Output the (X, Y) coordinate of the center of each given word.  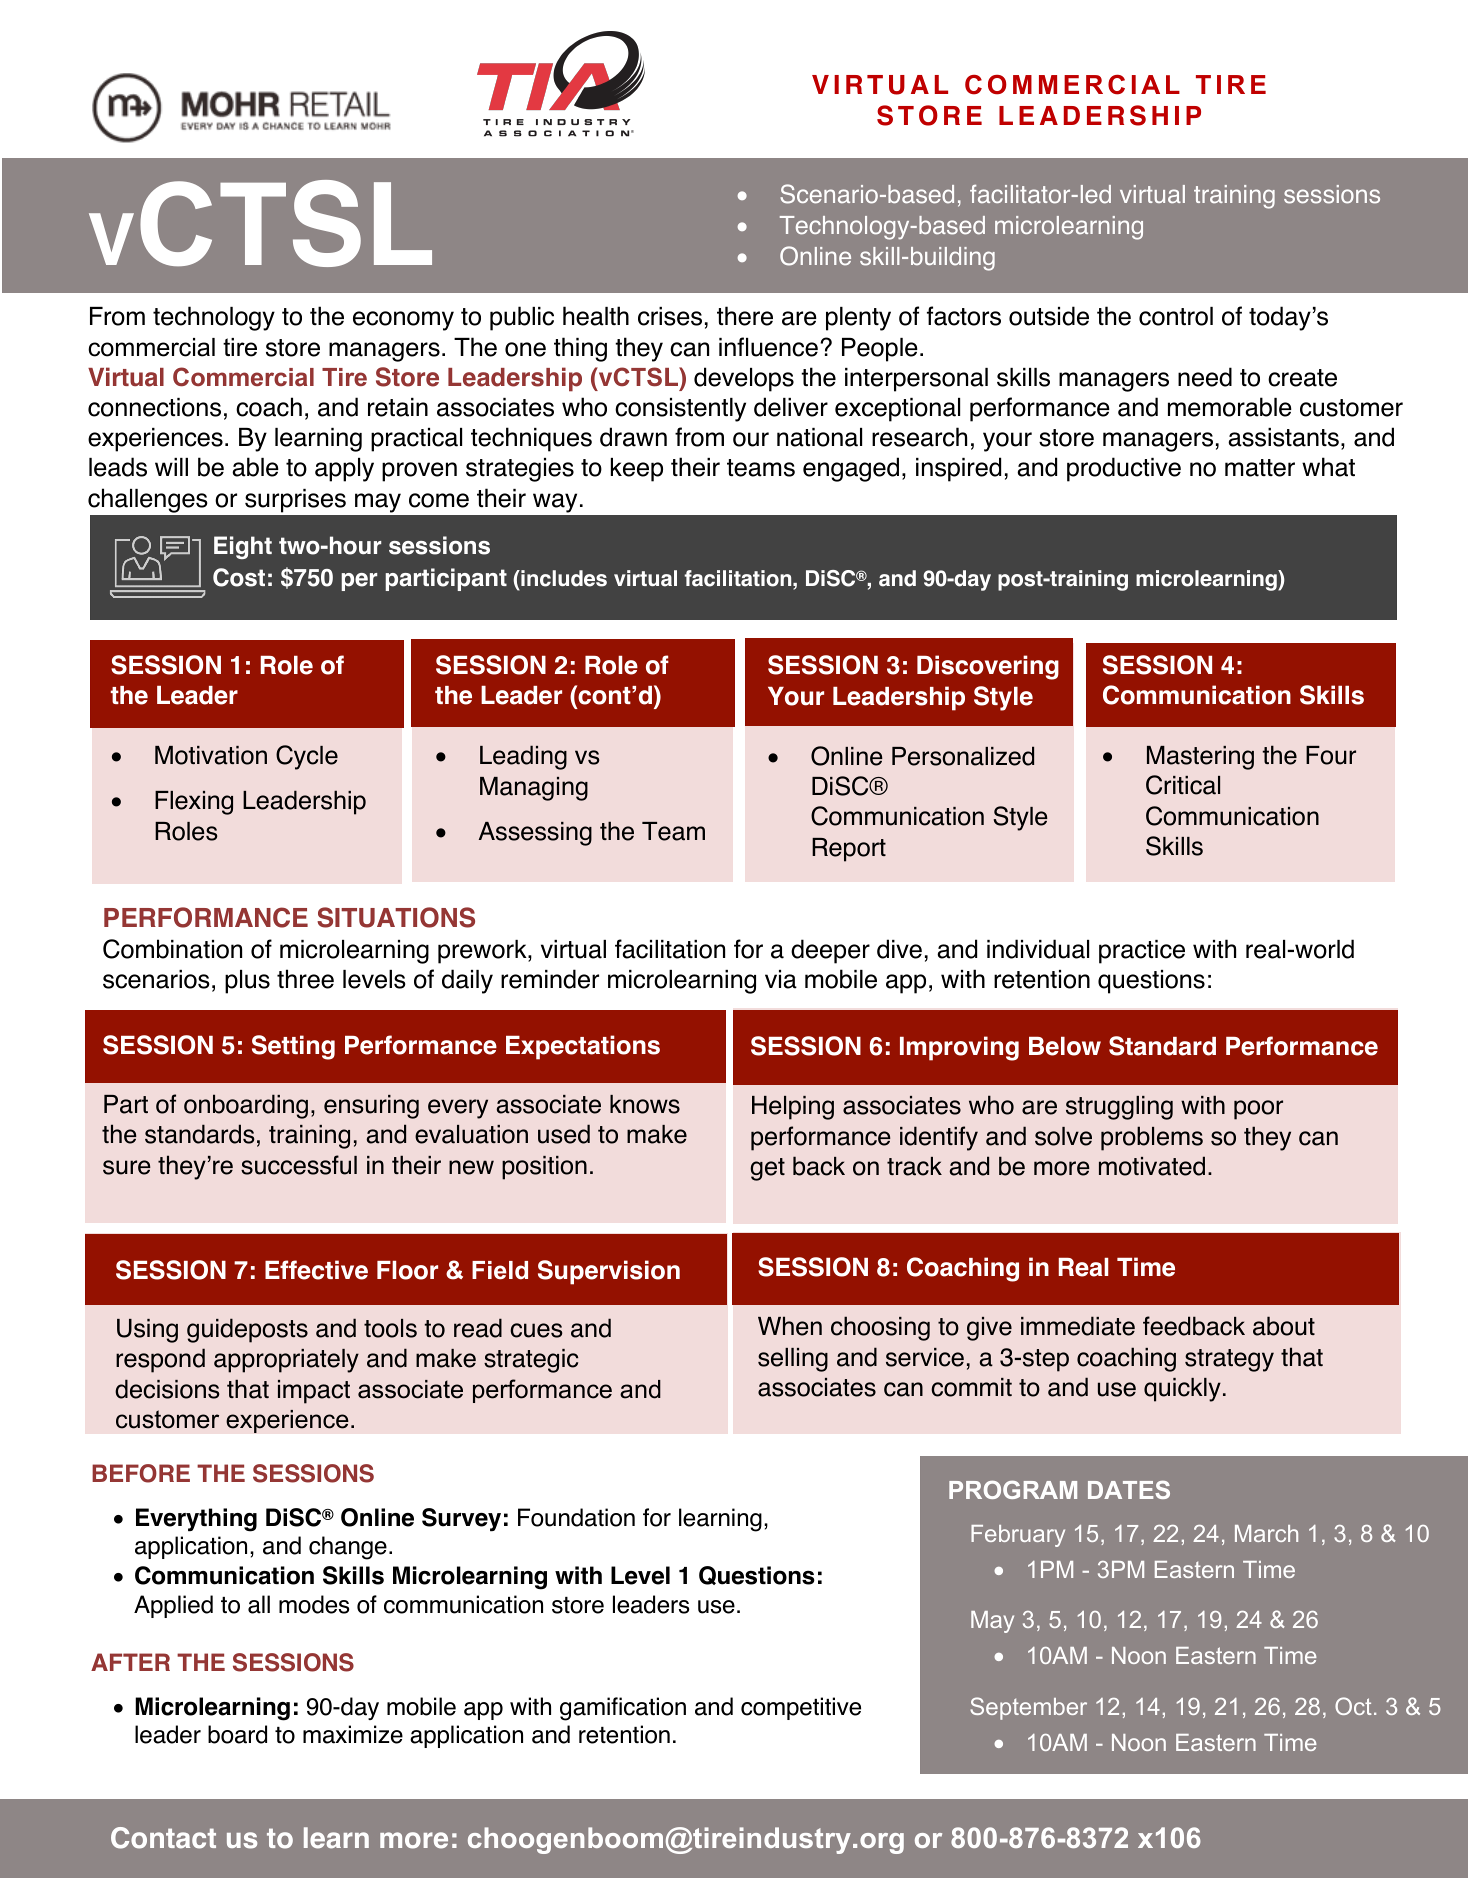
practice (1142, 952)
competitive (801, 1708)
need (1205, 377)
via (781, 979)
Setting (293, 1047)
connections (154, 407)
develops (744, 379)
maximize (353, 1734)
